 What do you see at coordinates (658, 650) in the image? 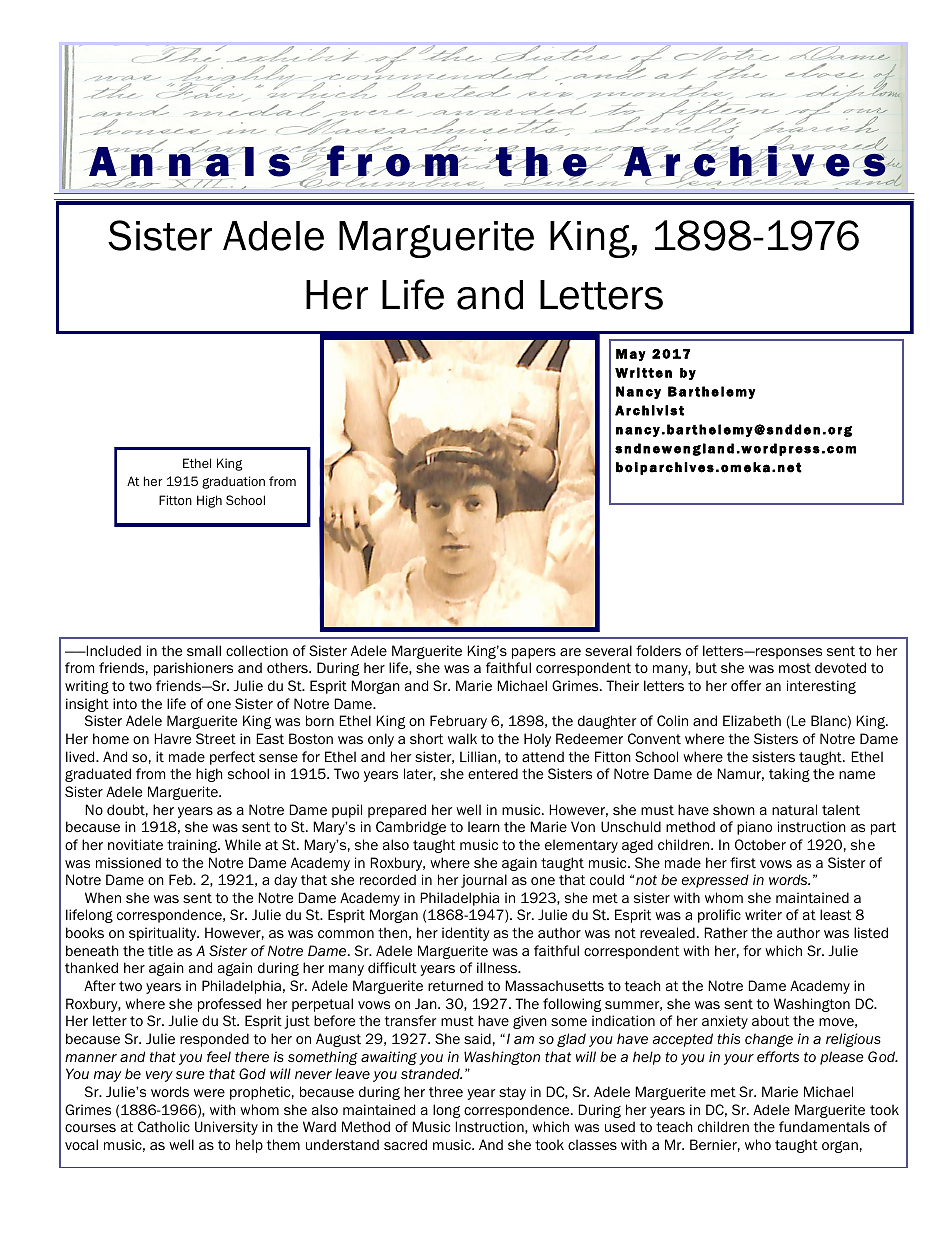
I see `folders` at bounding box center [658, 650].
